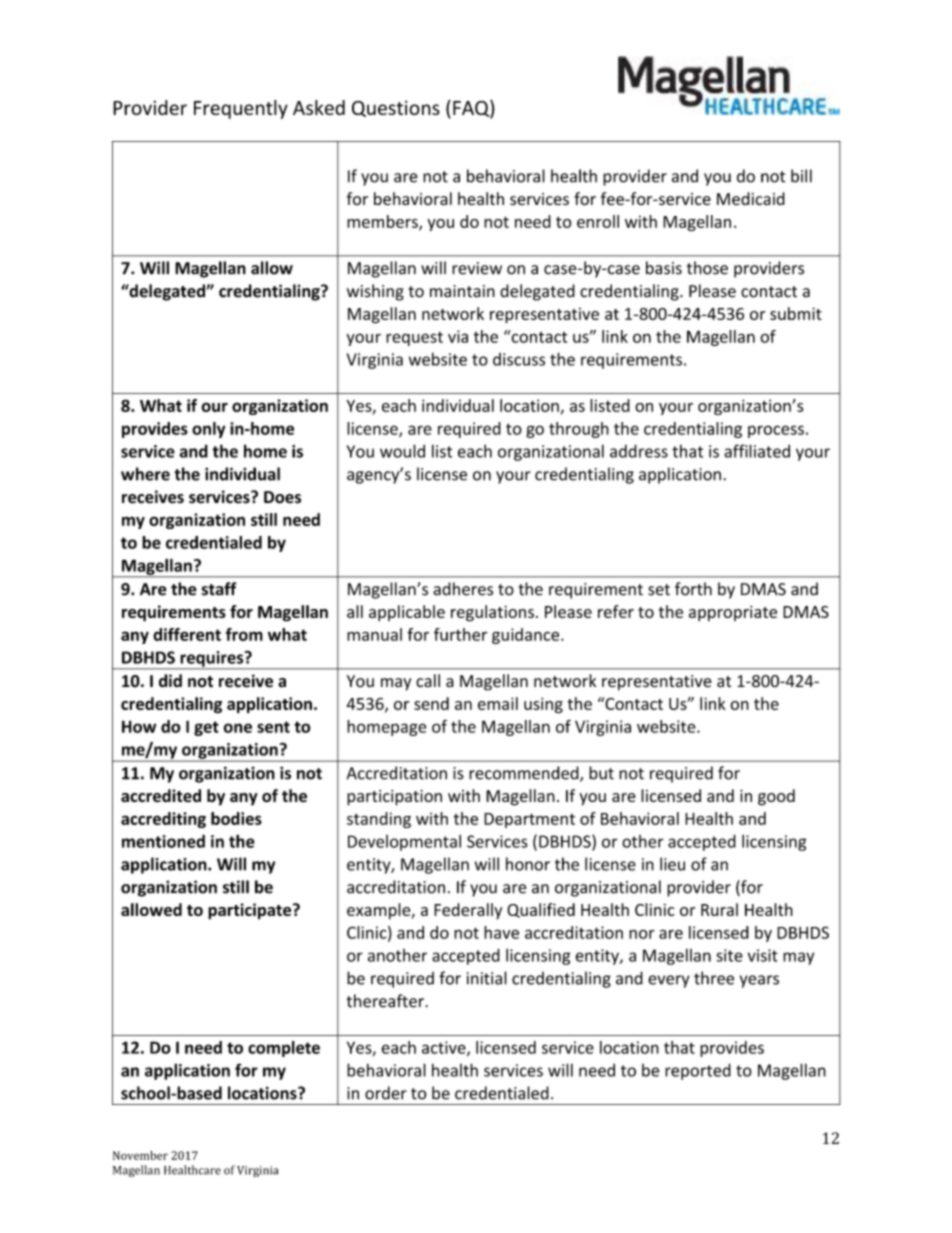  Describe the element at coordinates (525, 774) in the screenshot. I see `recommended` at that location.
